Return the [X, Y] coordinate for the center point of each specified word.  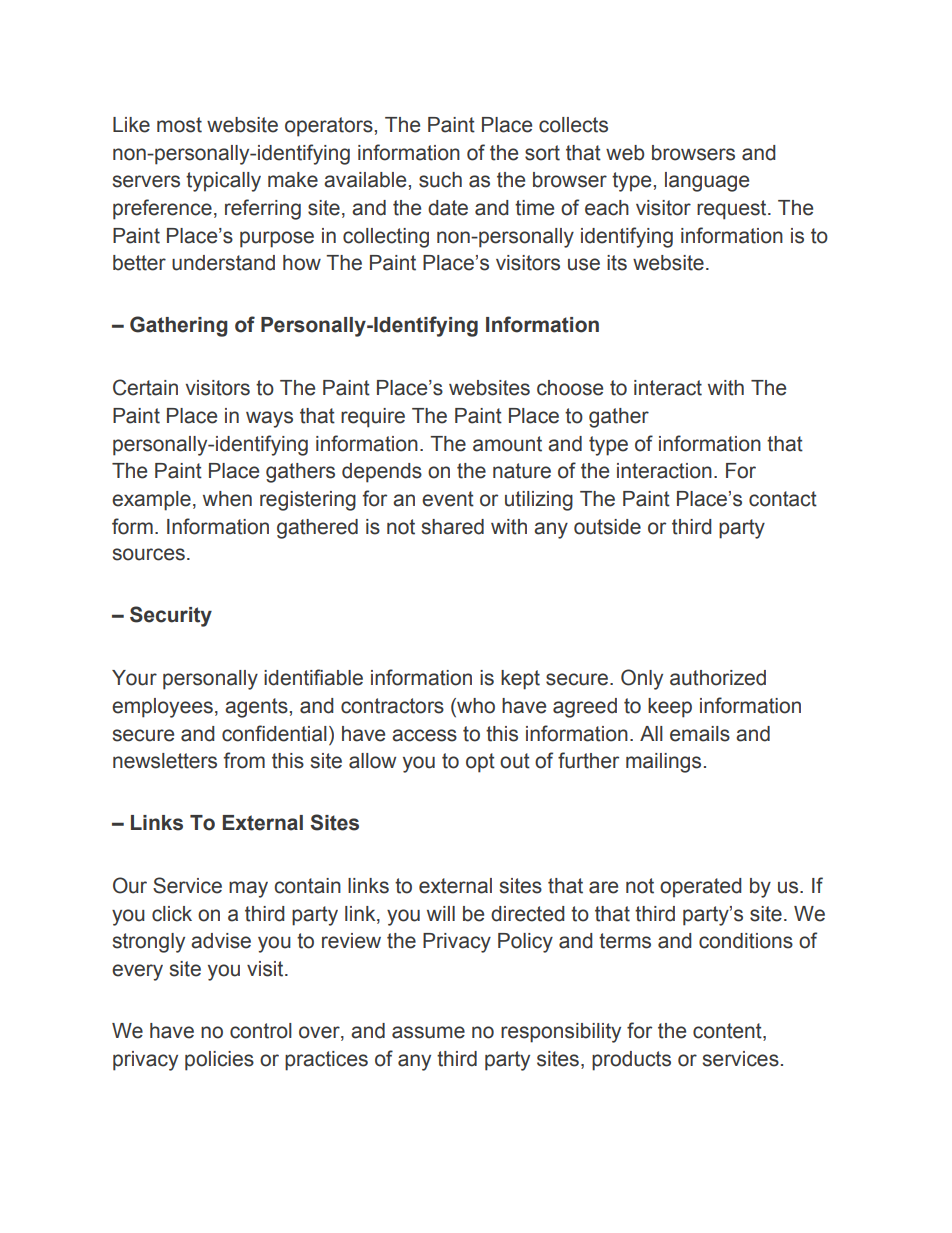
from [244, 760]
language [707, 182]
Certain [145, 387]
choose [570, 388]
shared [452, 527]
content [728, 1032]
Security [171, 616]
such [440, 180]
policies [219, 1061]
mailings [663, 763]
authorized [718, 678]
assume [428, 1032]
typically [223, 182]
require [373, 418]
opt [480, 763]
